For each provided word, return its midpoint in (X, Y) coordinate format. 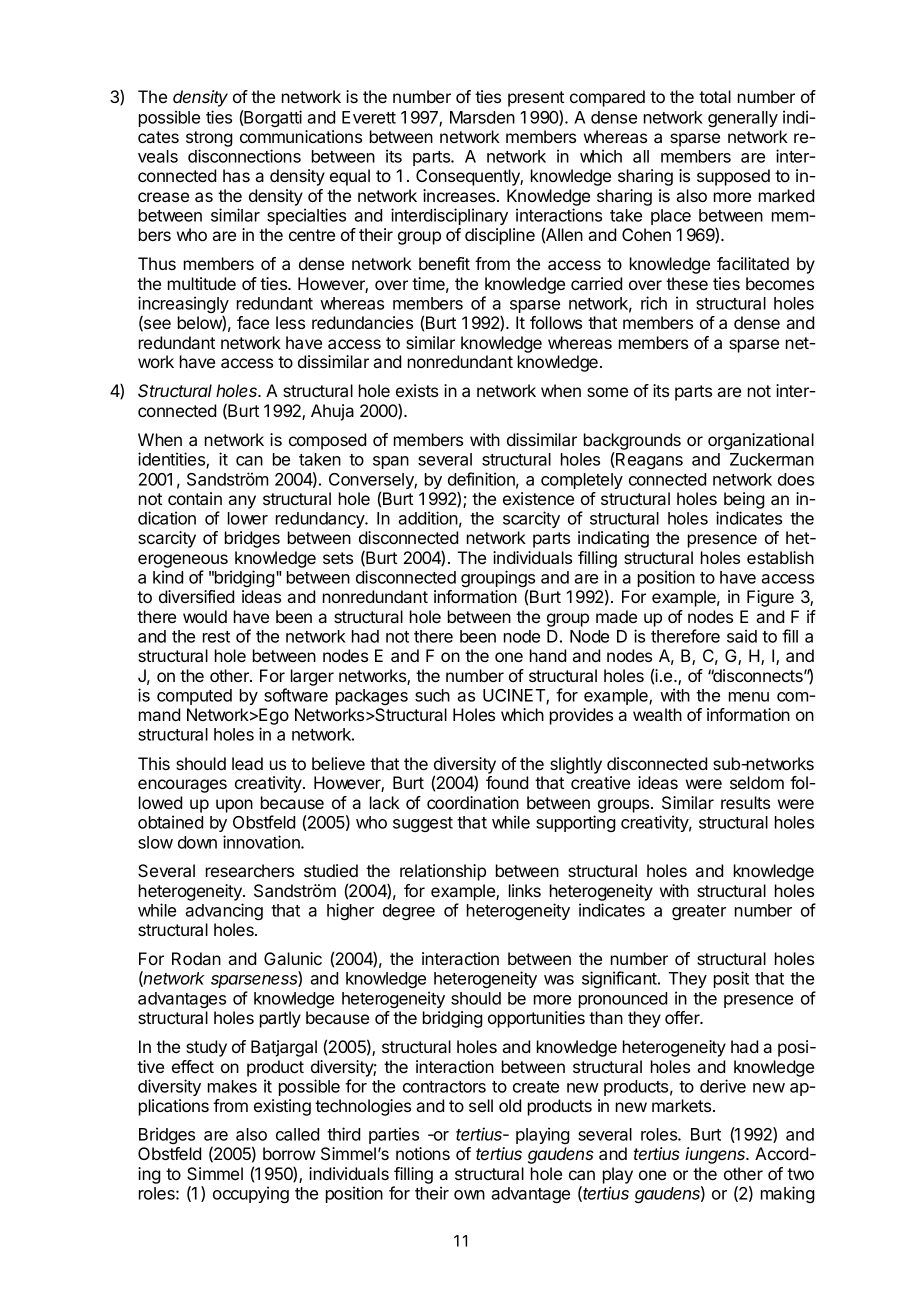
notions (423, 1153)
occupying (251, 1194)
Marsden (482, 117)
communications (301, 136)
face (253, 322)
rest (216, 637)
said (742, 636)
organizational (761, 441)
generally (743, 119)
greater (699, 912)
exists (417, 390)
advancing (224, 911)
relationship (443, 872)
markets (683, 1105)
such (432, 695)
